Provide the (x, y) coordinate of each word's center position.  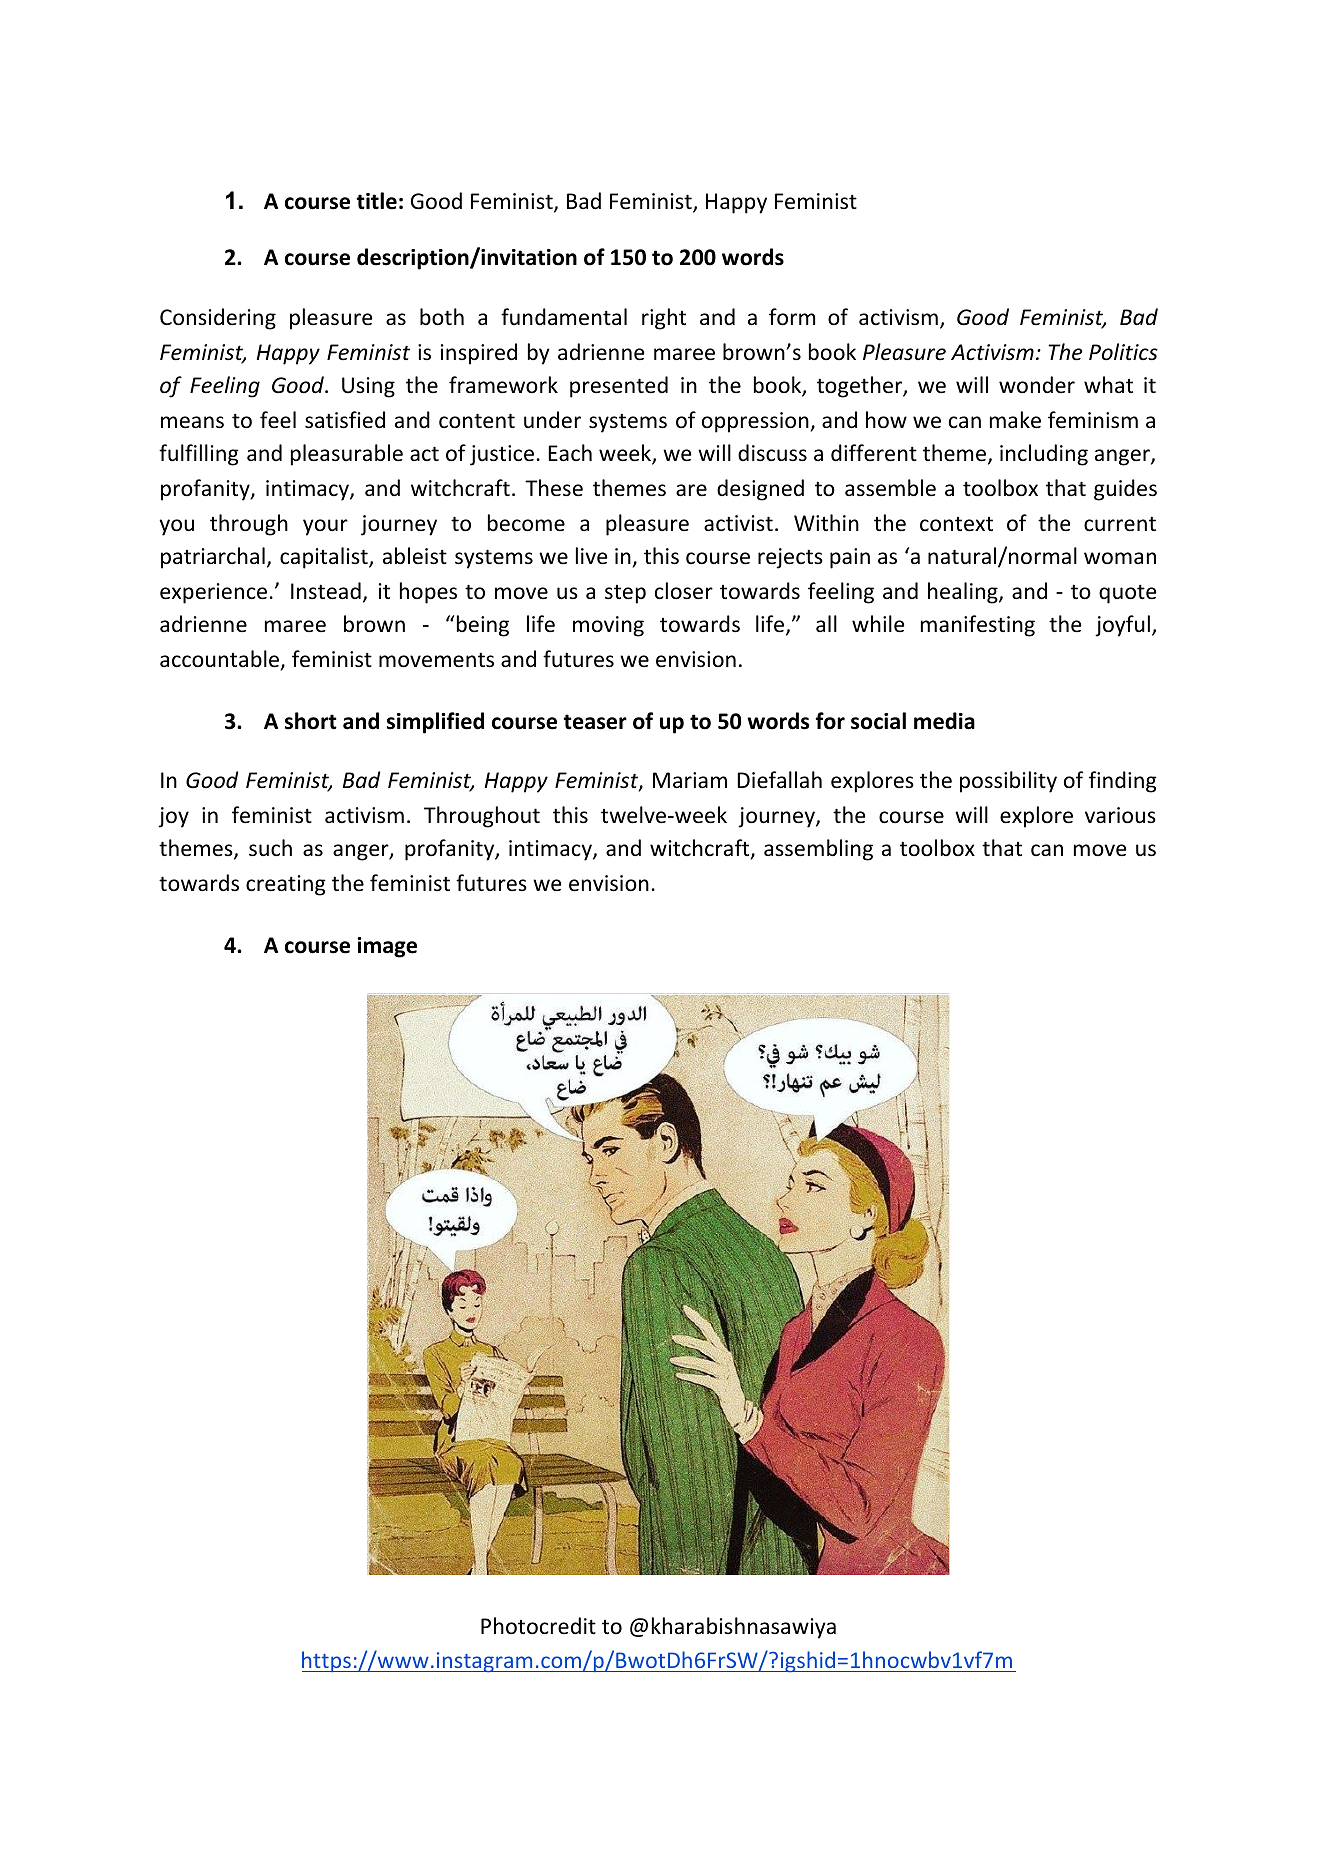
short (311, 721)
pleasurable (347, 455)
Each (570, 452)
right (664, 319)
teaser (595, 722)
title (376, 201)
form (792, 317)
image (387, 947)
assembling (818, 850)
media (944, 721)
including (1044, 455)
